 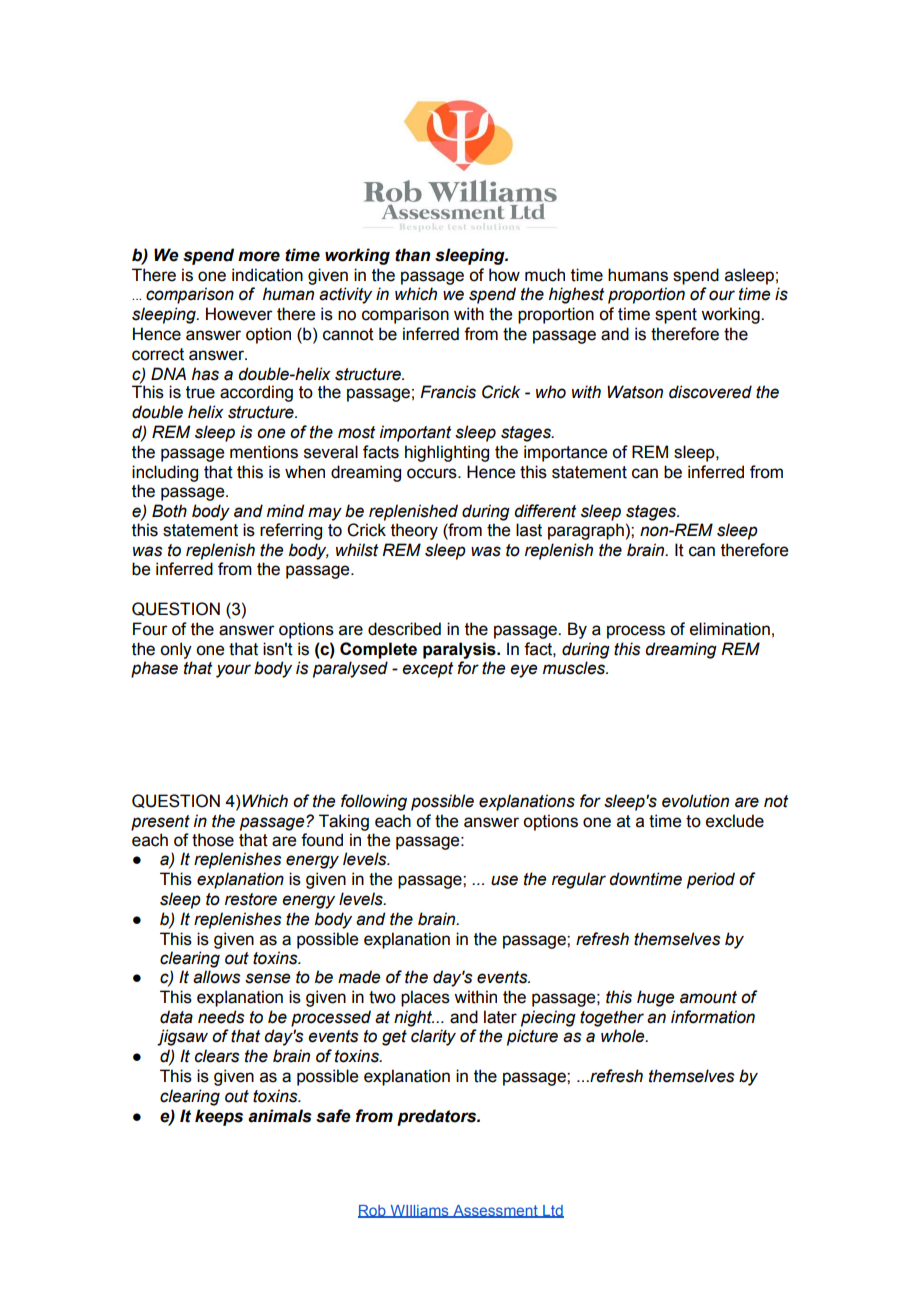 What do you see at coordinates (676, 316) in the screenshot?
I see `spent` at bounding box center [676, 316].
